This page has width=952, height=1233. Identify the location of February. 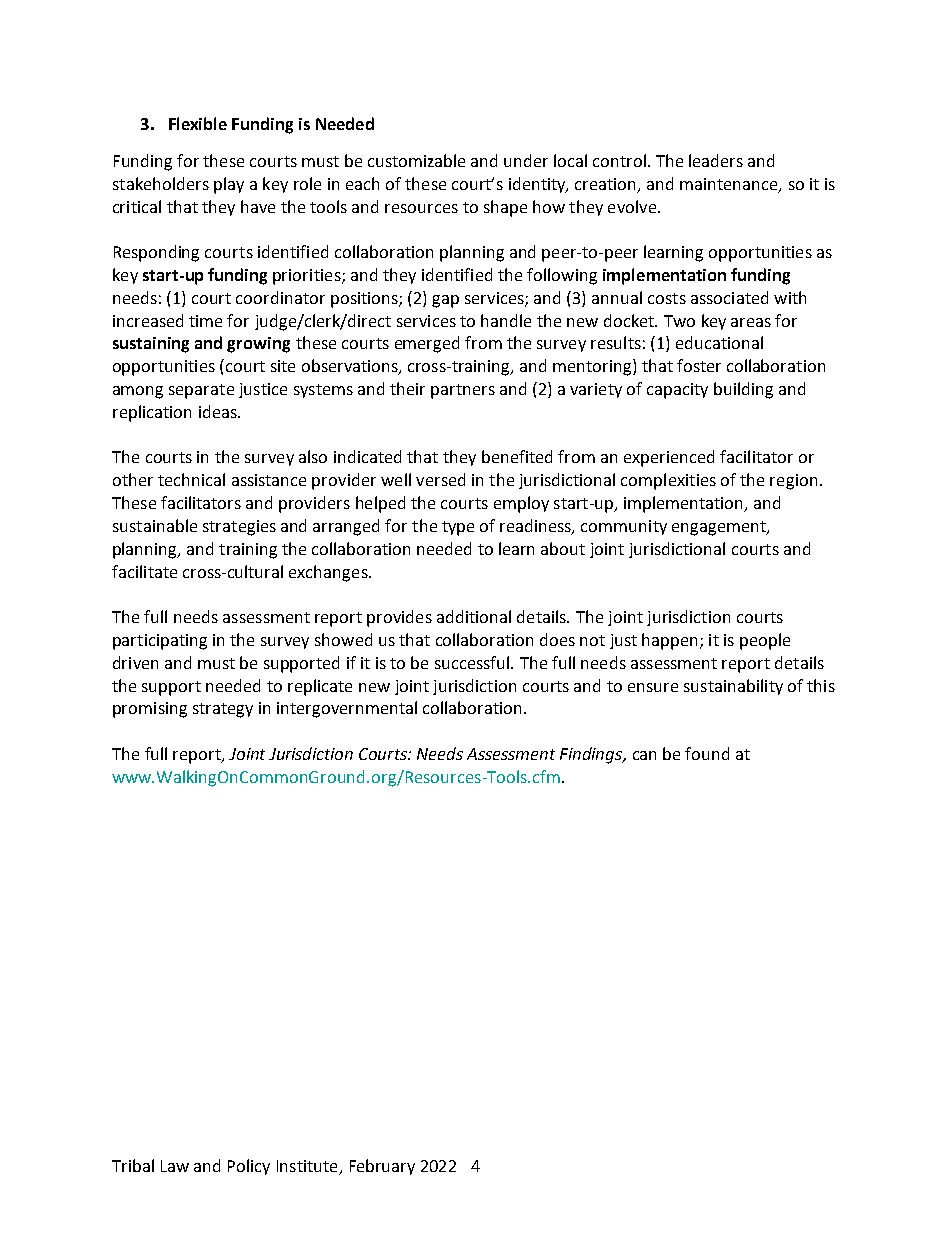
(382, 1167).
